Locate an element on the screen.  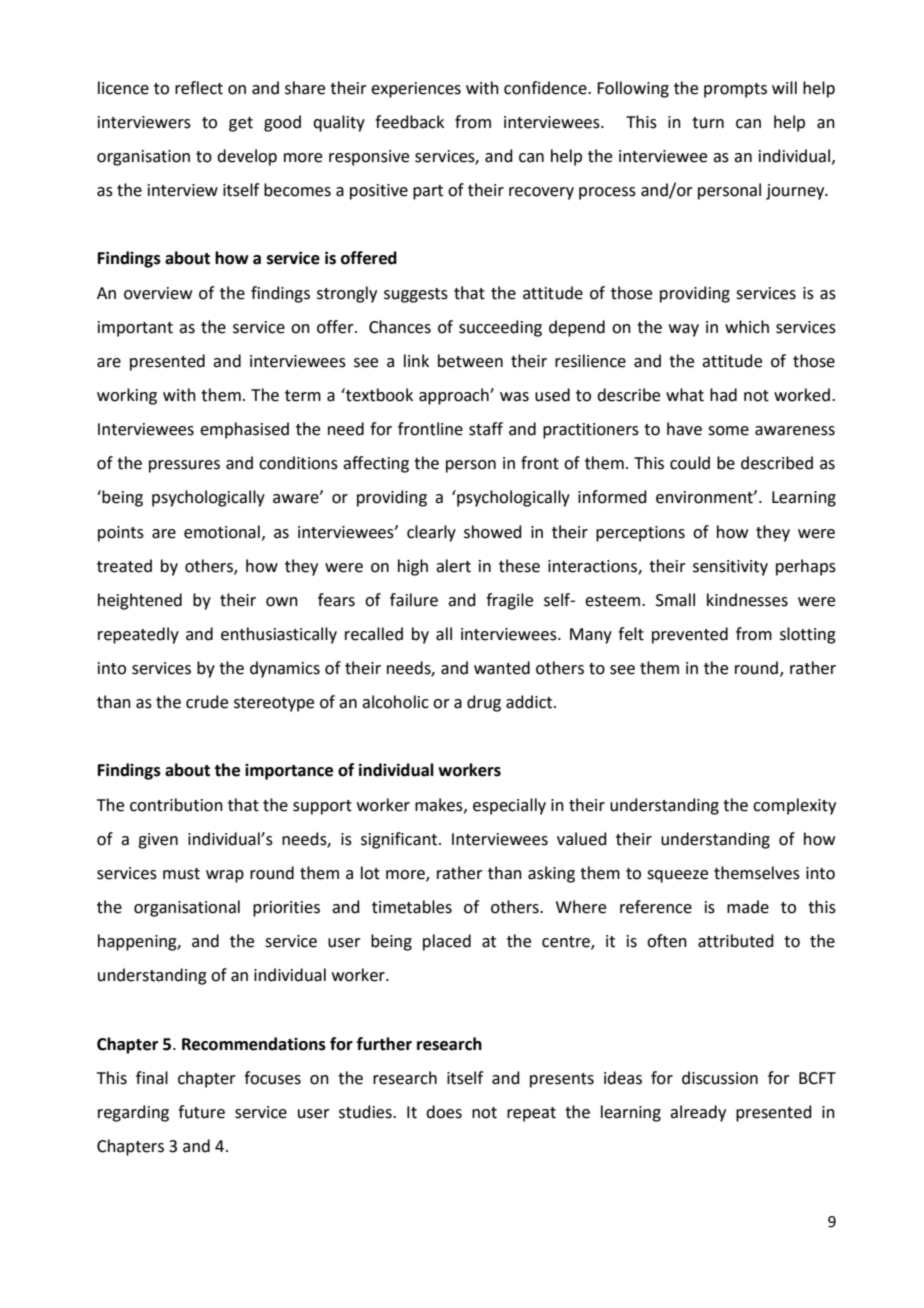
get is located at coordinates (241, 124).
